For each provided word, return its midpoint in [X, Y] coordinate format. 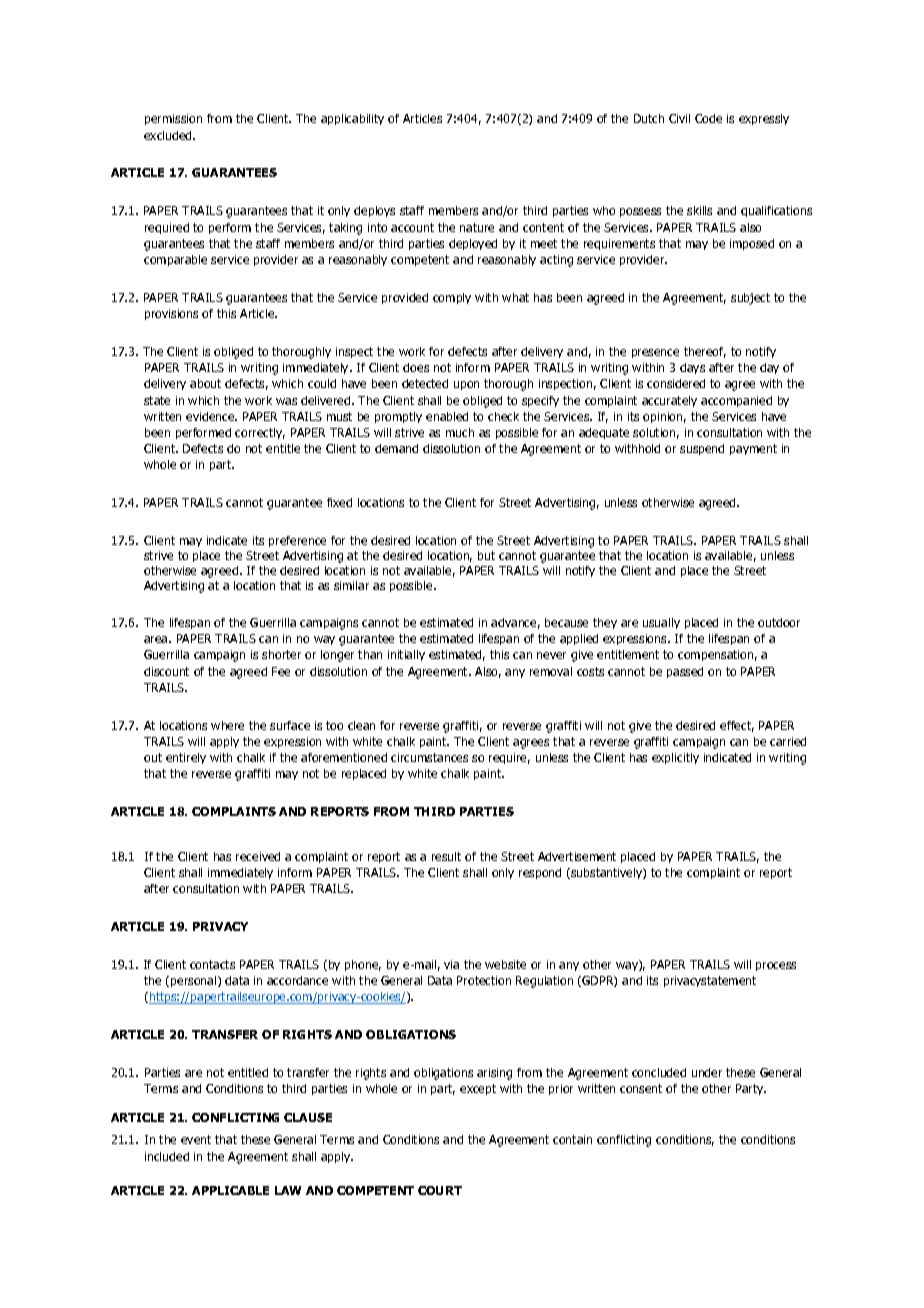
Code [708, 118]
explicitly [675, 758]
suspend [702, 449]
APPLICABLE [230, 1190]
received [258, 856]
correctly [260, 433]
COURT [440, 1190]
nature [477, 227]
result [446, 856]
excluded [169, 135]
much [460, 432]
